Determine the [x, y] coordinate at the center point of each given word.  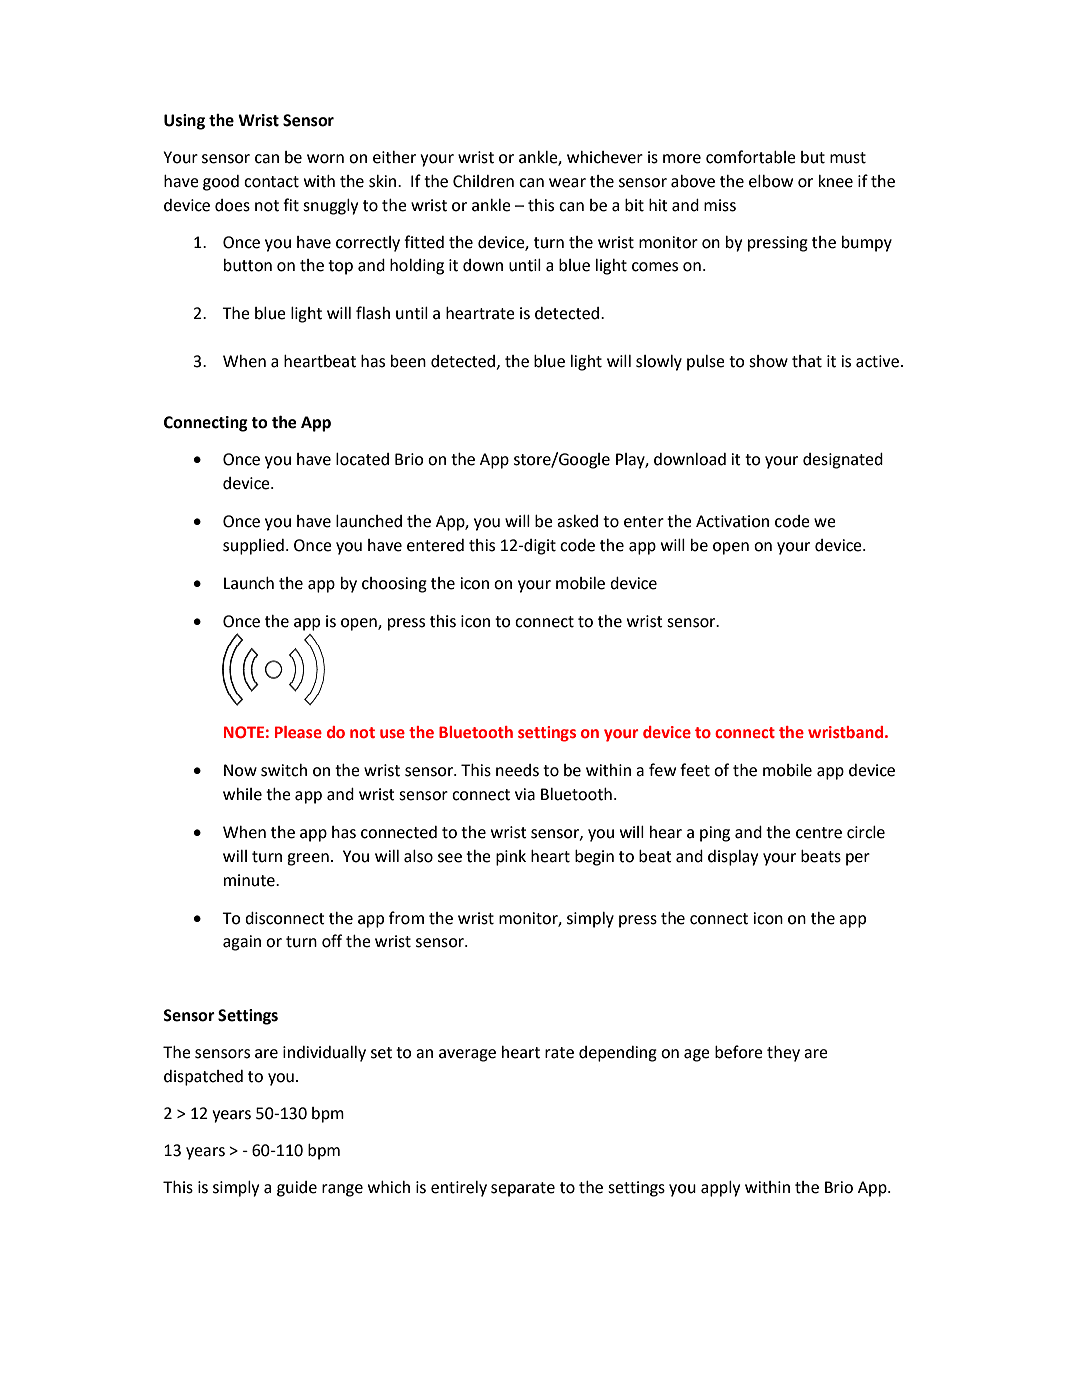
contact [271, 182]
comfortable [751, 157]
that [807, 361]
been [408, 361]
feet [695, 770]
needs [517, 770]
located [362, 459]
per [858, 859]
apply [720, 1189]
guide [297, 1189]
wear [567, 183]
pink [511, 858]
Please [298, 732]
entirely [459, 1189]
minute [250, 880]
